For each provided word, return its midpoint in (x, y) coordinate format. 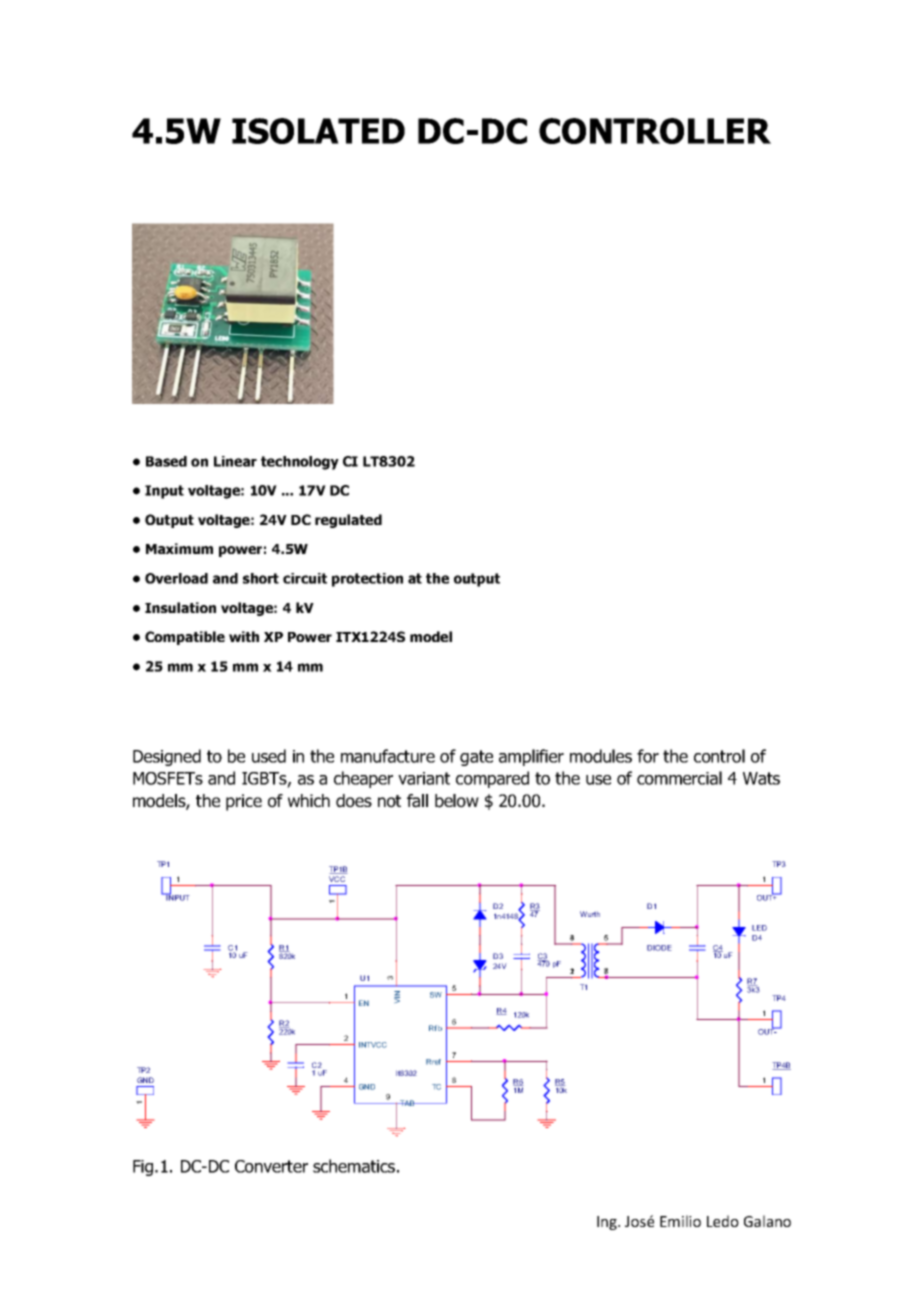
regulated (348, 521)
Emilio (680, 1221)
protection (367, 580)
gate (476, 758)
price (244, 802)
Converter (271, 1166)
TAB (407, 1103)
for (648, 756)
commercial (679, 778)
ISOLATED (318, 131)
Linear (235, 461)
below (457, 801)
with (244, 636)
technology (300, 463)
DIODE (659, 948)
